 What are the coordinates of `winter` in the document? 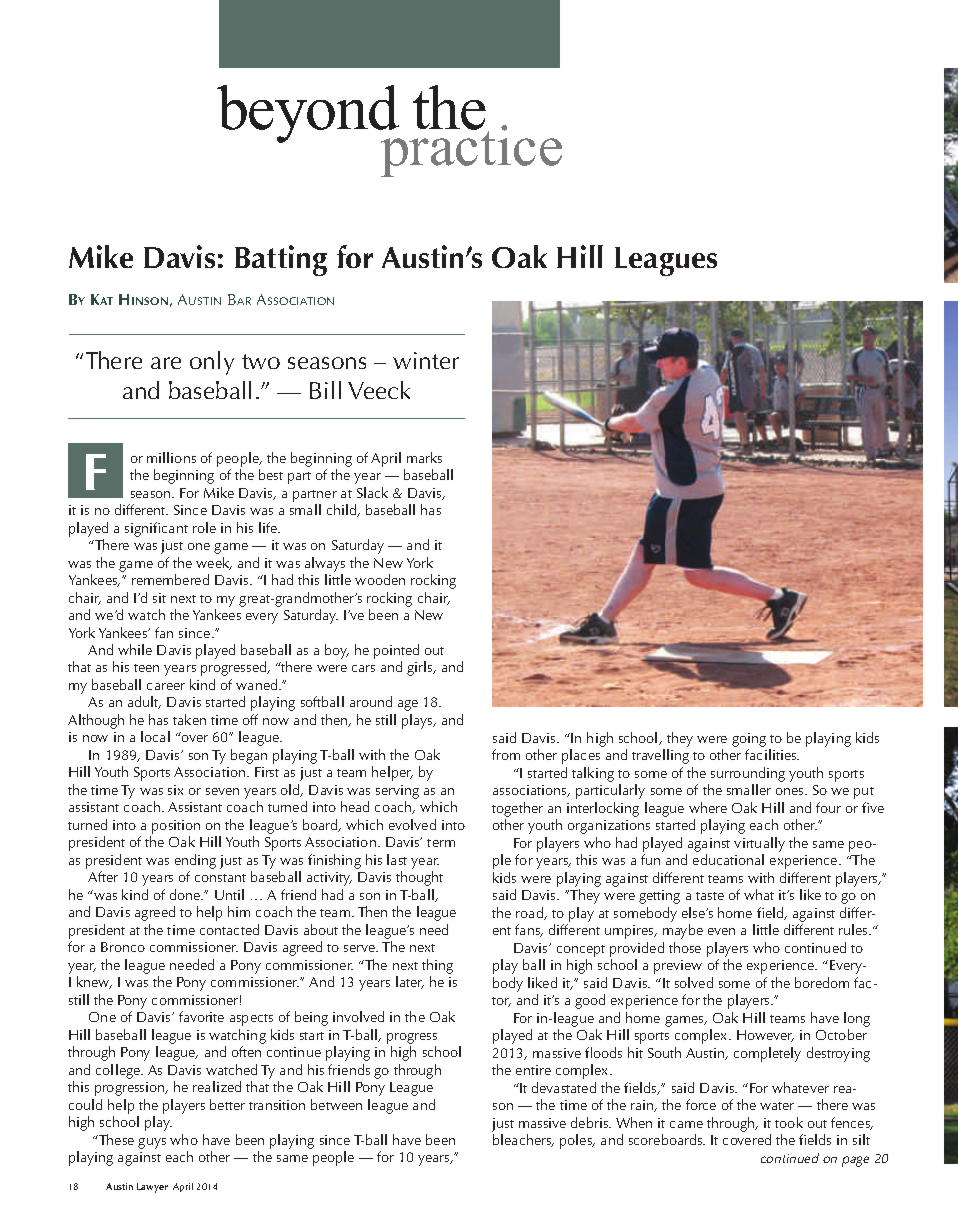 It's located at (426, 360).
